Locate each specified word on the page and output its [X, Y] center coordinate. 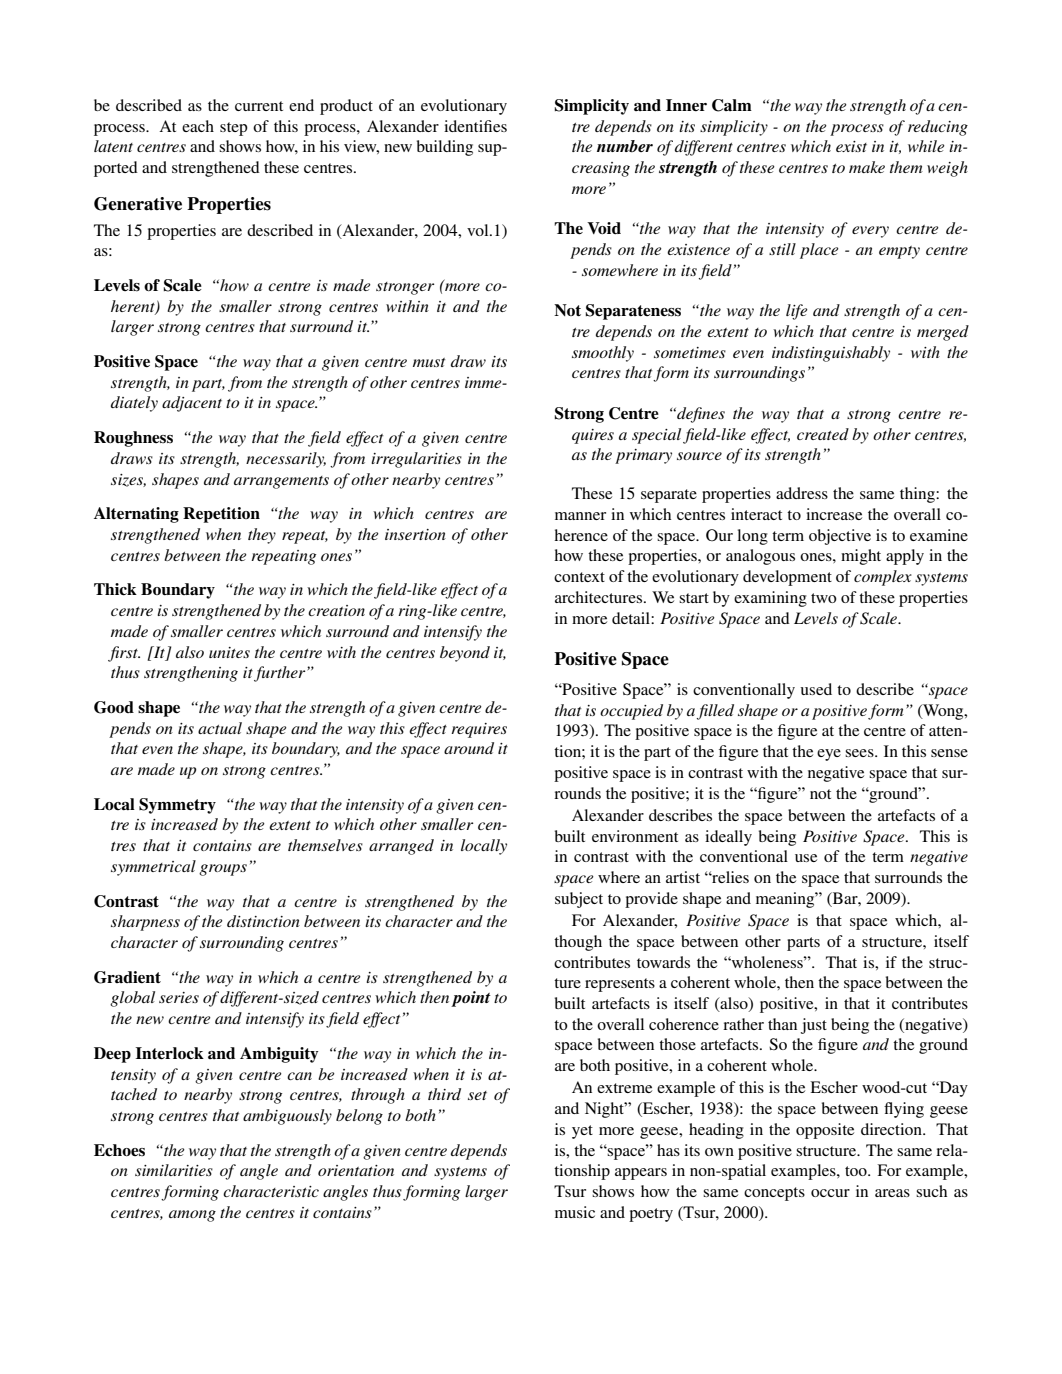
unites [229, 652]
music [575, 1212]
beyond [465, 654]
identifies [475, 126]
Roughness [133, 439]
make [867, 167]
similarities [174, 1170]
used [816, 689]
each [198, 126]
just [814, 1026]
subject [579, 900]
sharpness [145, 923]
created [823, 434]
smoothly [603, 354]
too [857, 1171]
